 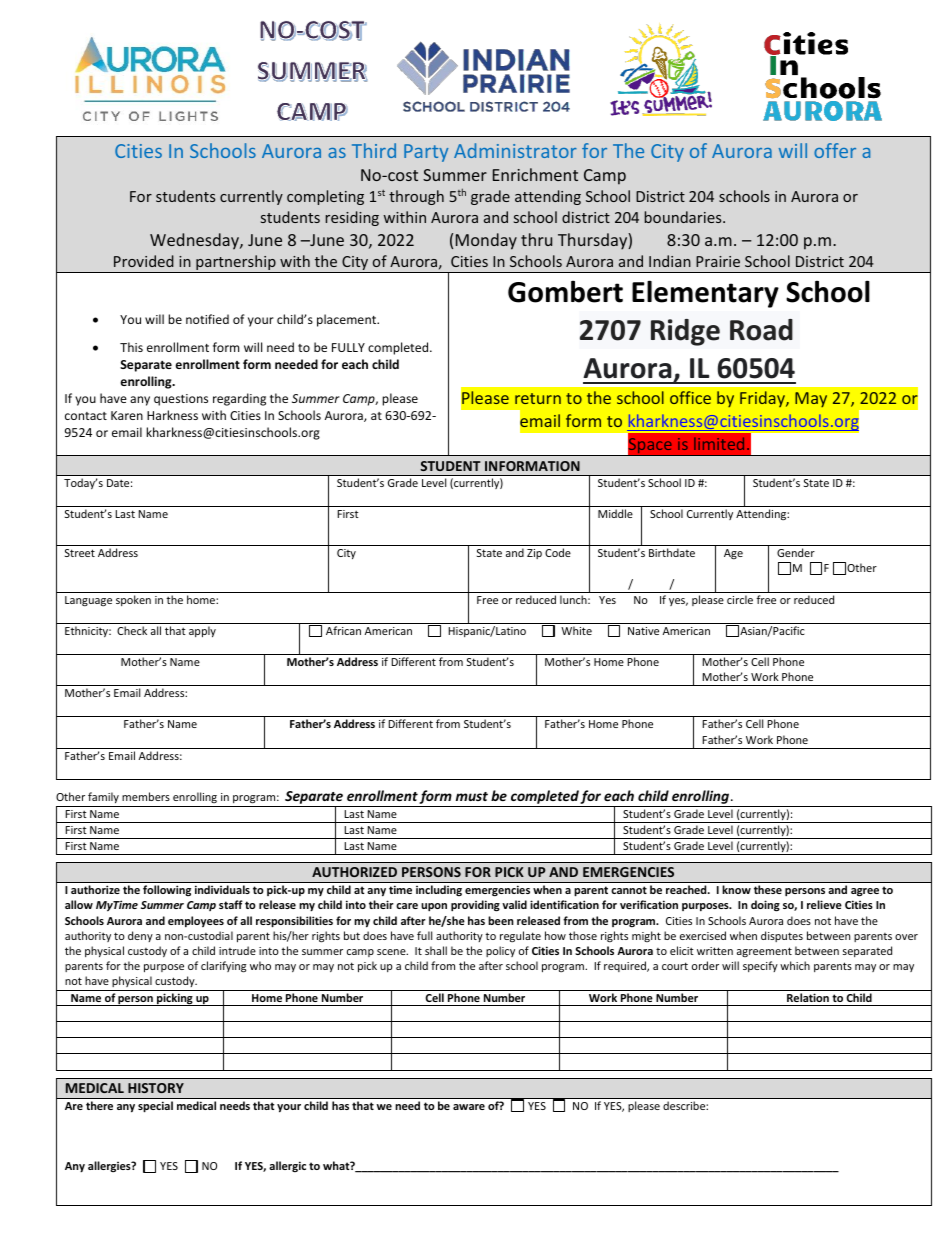 What do you see at coordinates (740, 599) in the image?
I see `circle` at bounding box center [740, 599].
